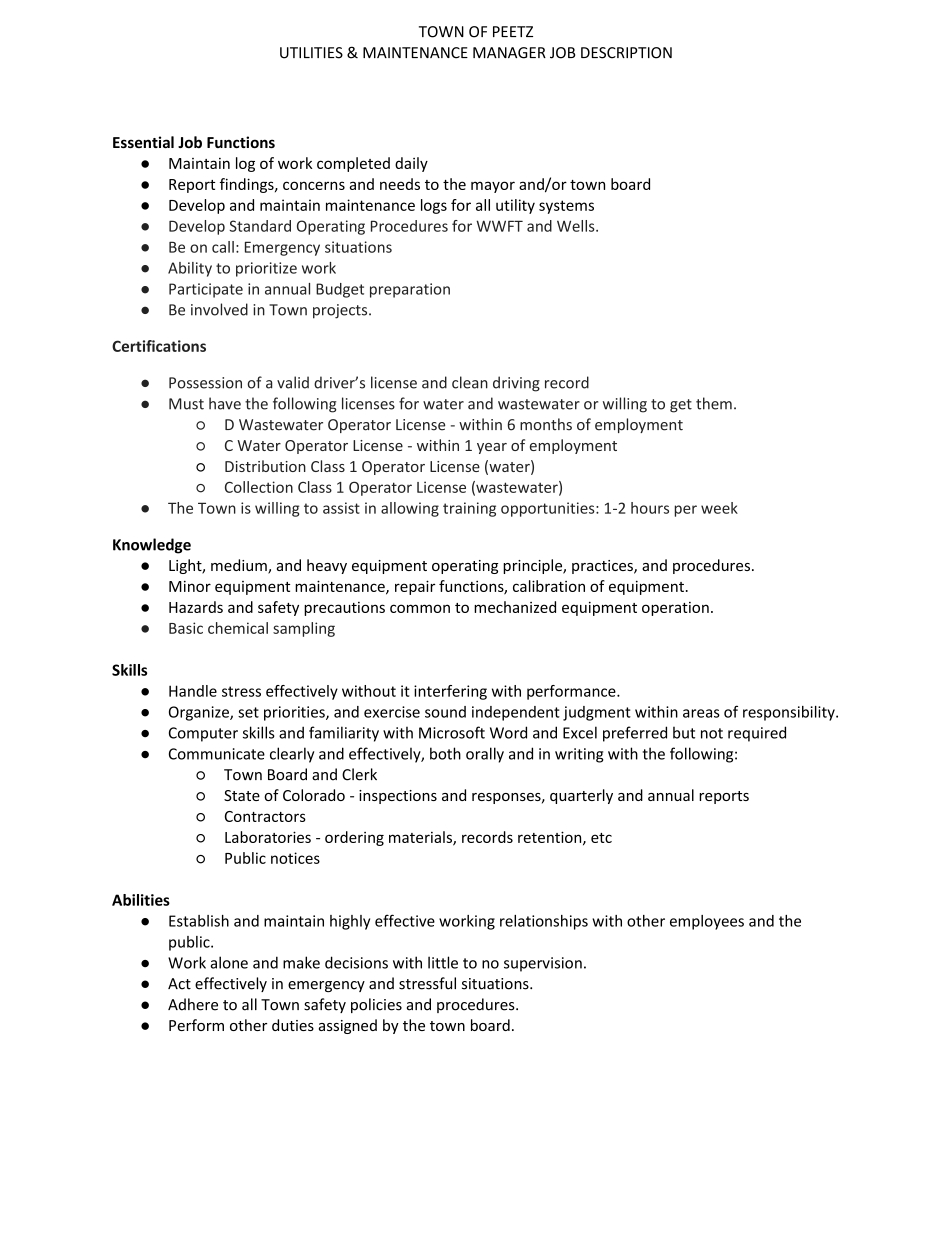  Describe the element at coordinates (311, 53) in the image. I see `UTILITIES` at that location.
